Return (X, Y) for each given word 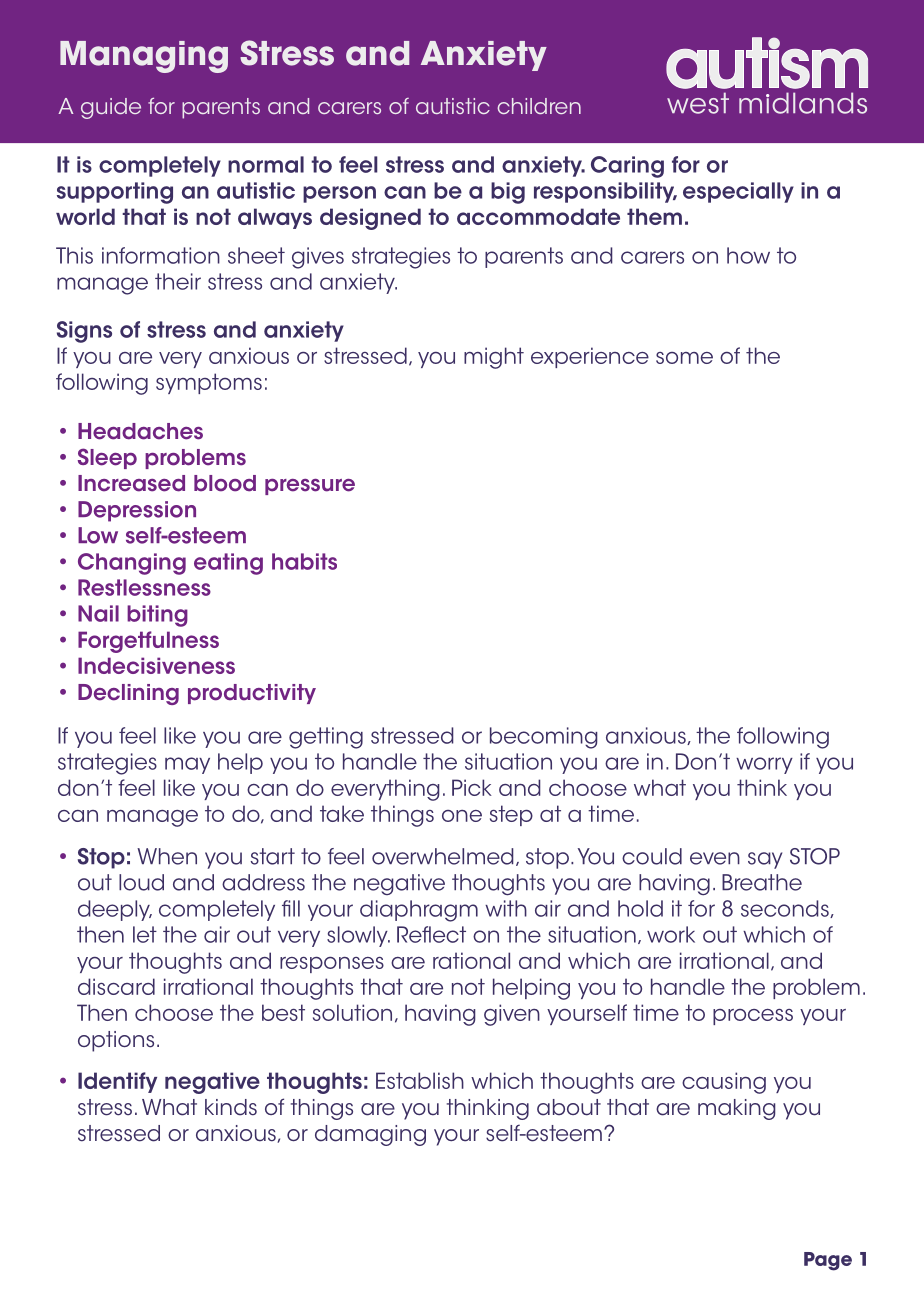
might (494, 358)
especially (738, 192)
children (539, 106)
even (715, 858)
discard (116, 986)
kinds (231, 1107)
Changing (132, 564)
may (187, 765)
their (178, 281)
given (512, 1015)
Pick (472, 787)
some (684, 358)
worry (764, 765)
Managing (144, 57)
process (753, 1017)
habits (304, 561)
